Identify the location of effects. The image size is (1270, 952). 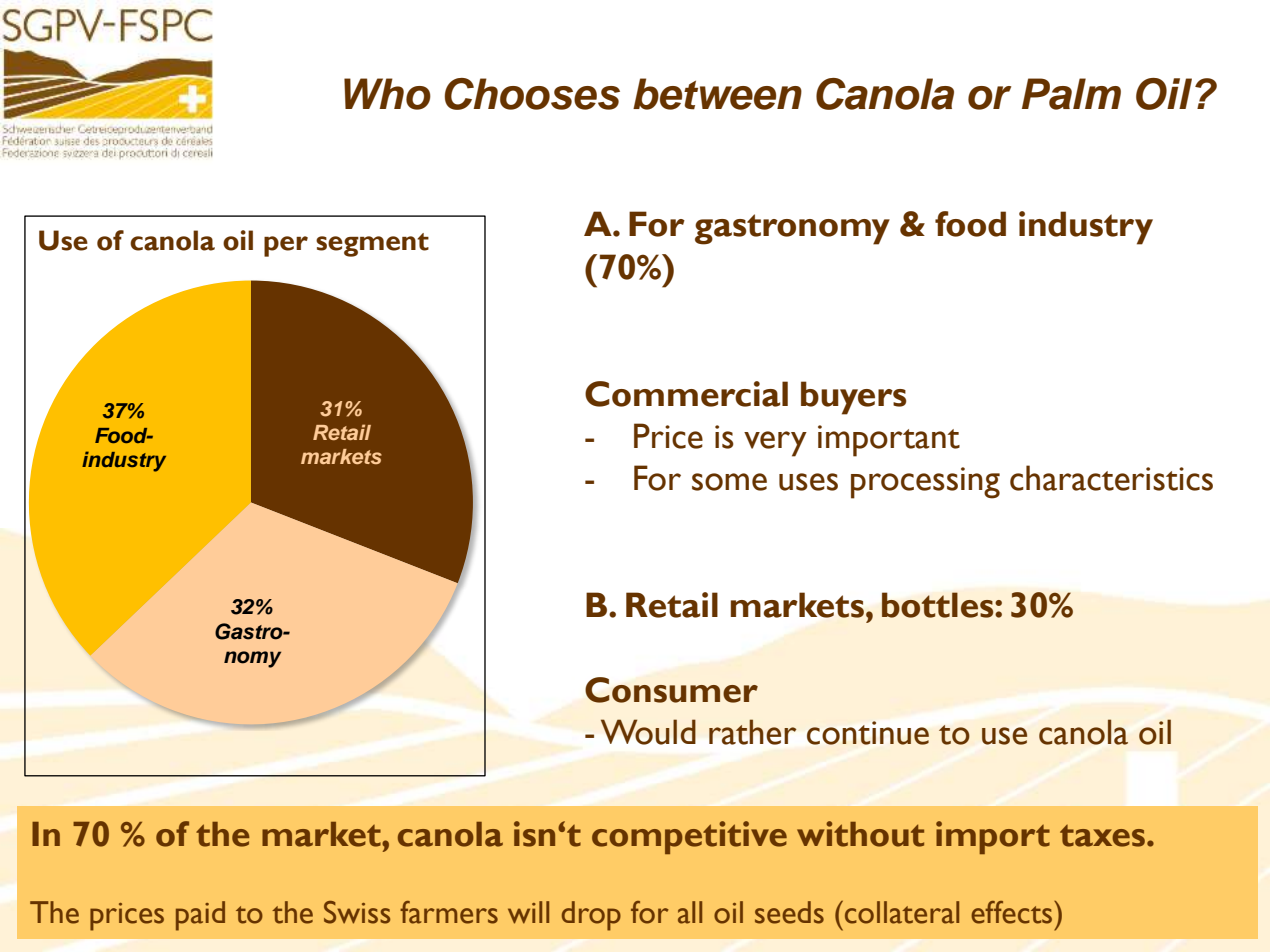
(1013, 912).
